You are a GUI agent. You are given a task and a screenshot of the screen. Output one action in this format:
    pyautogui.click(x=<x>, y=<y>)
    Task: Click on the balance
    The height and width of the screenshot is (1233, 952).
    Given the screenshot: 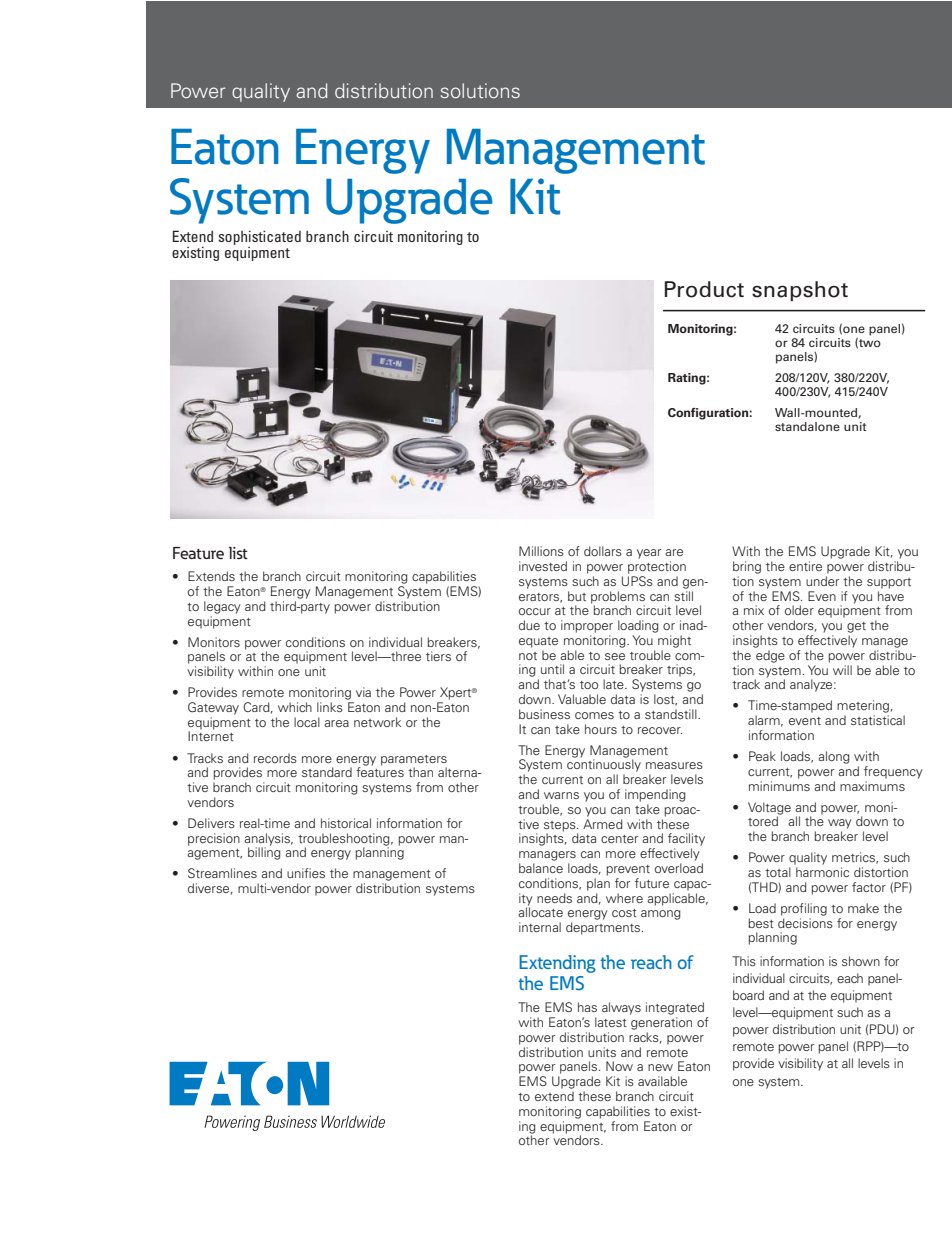 What is the action you would take?
    pyautogui.click(x=541, y=868)
